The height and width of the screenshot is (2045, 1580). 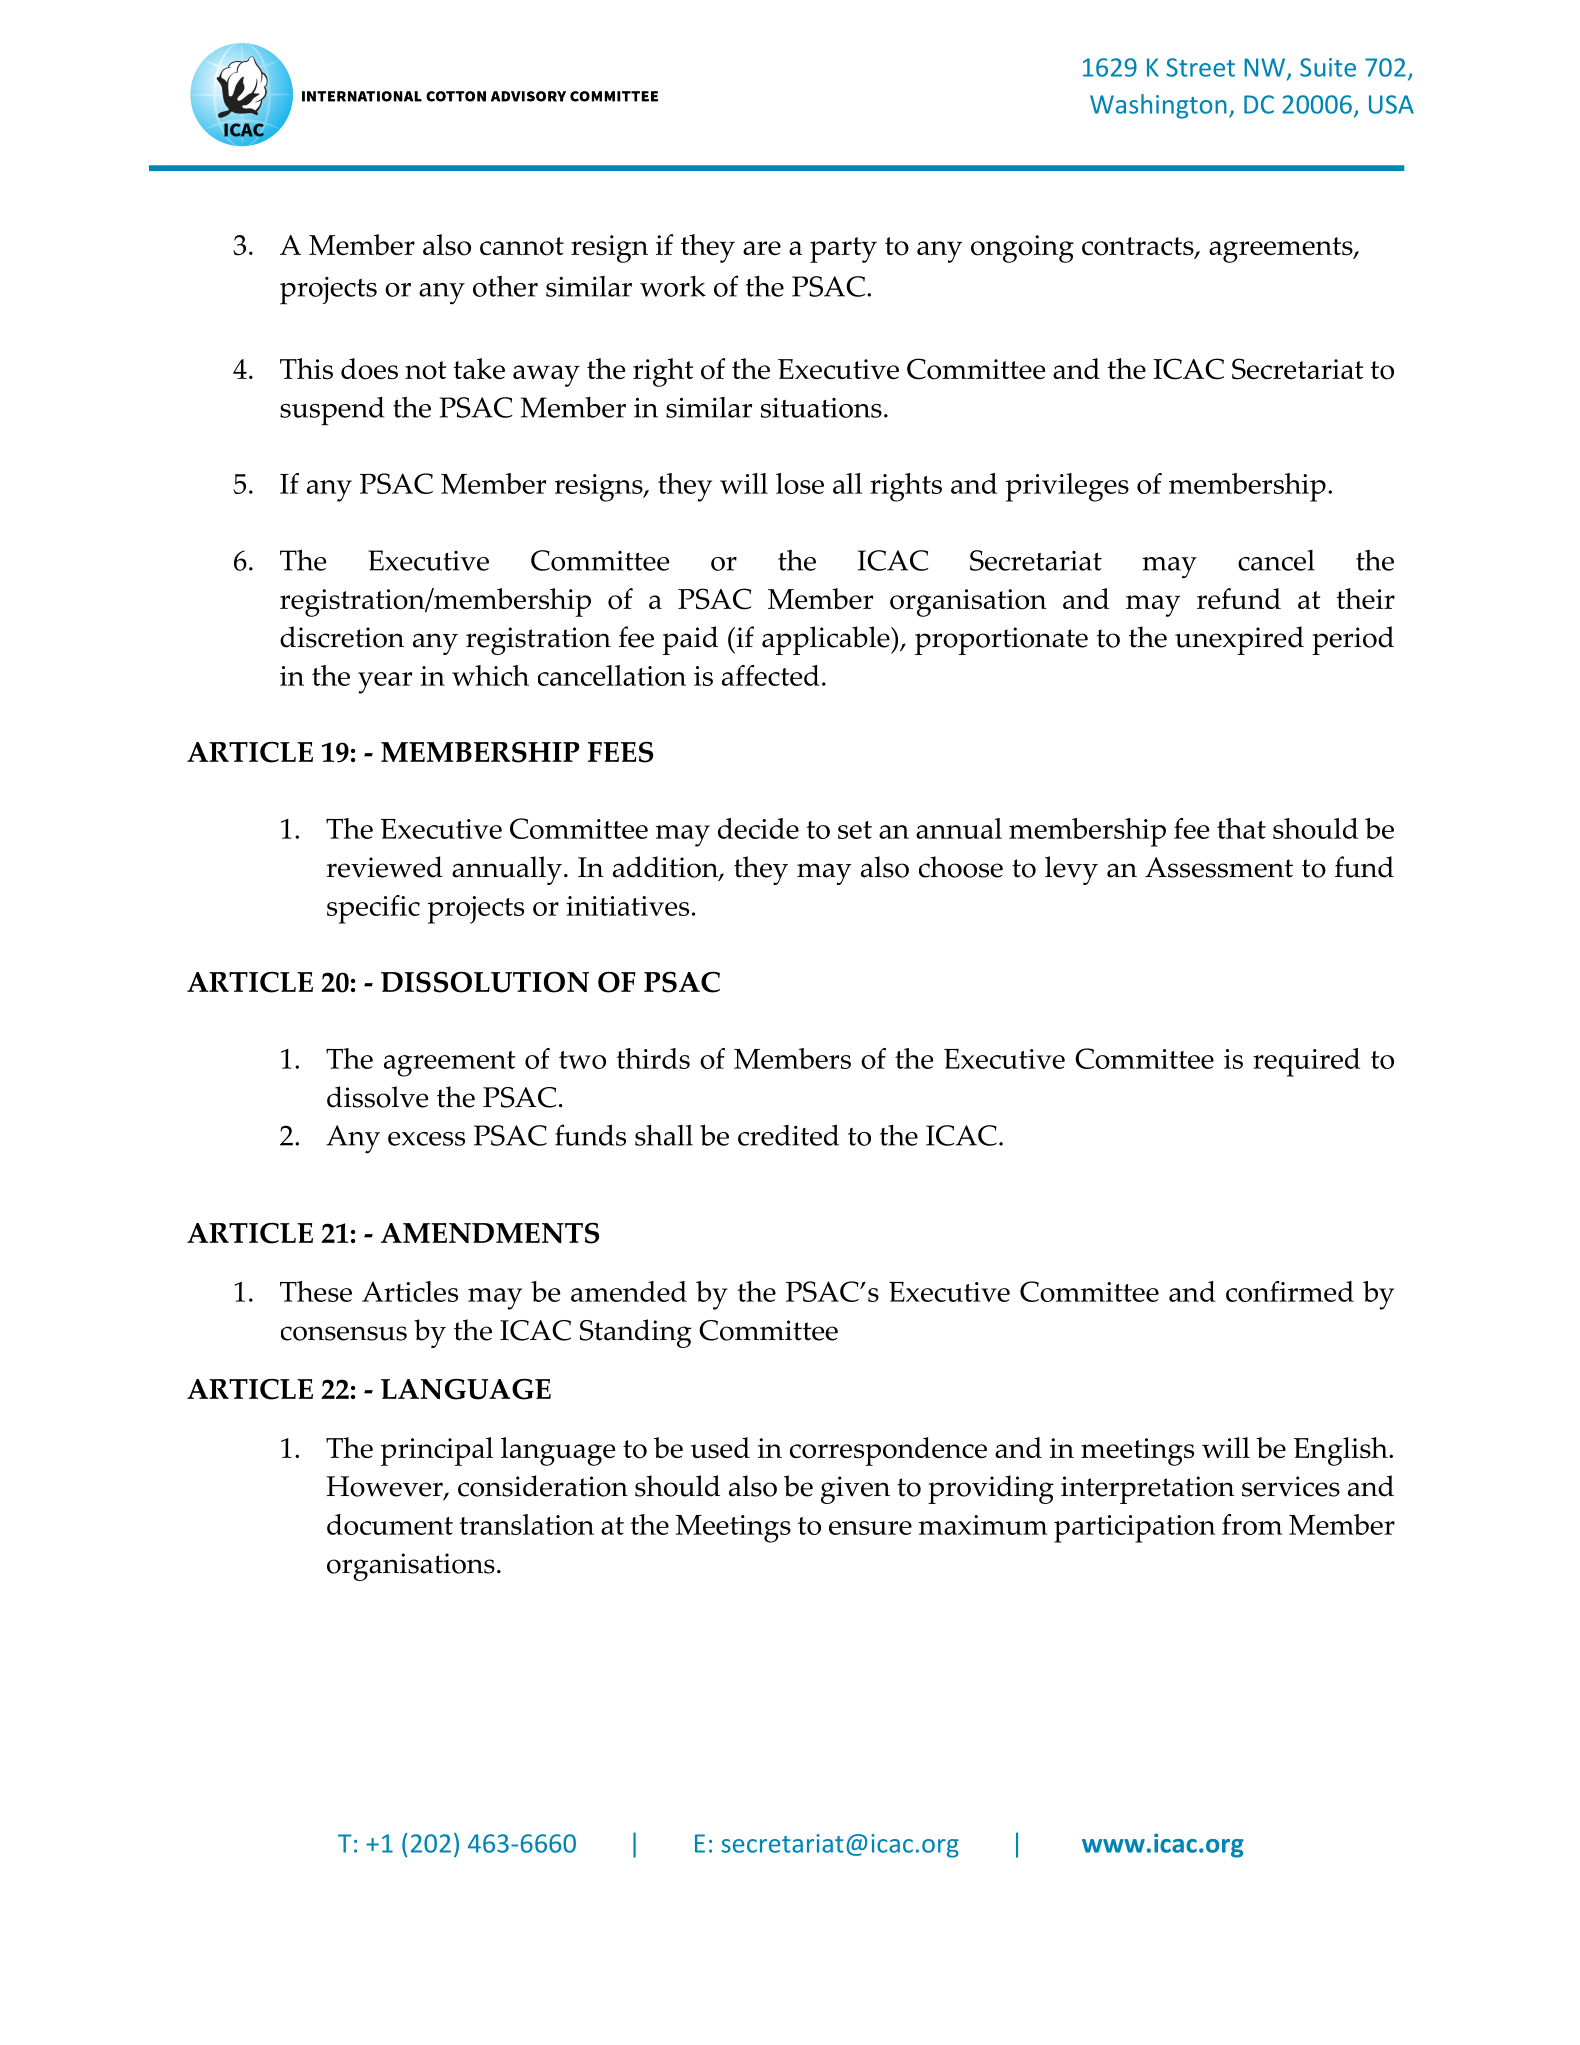 I want to click on services, so click(x=1291, y=1486).
